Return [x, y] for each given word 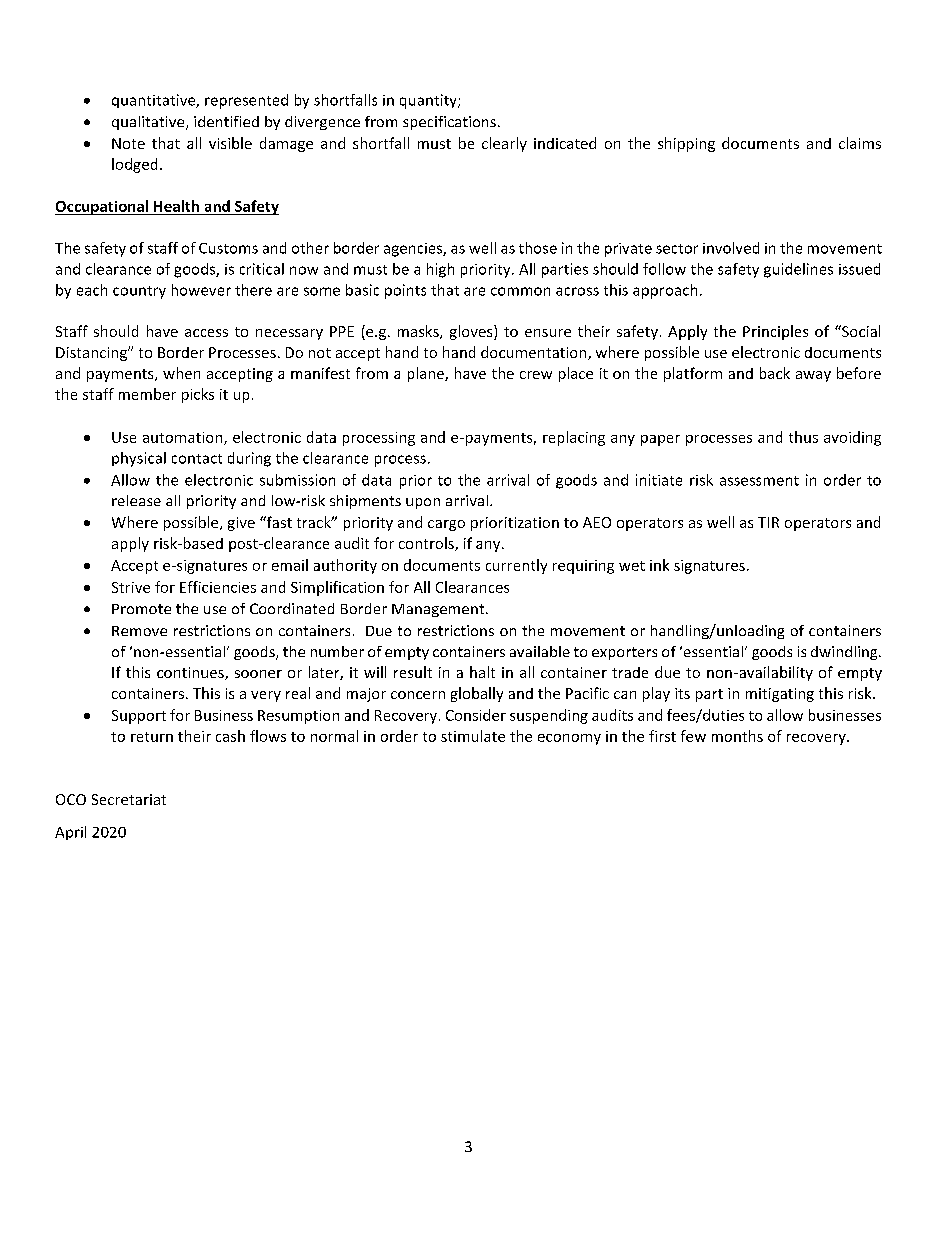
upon [423, 503]
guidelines [798, 270]
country [139, 292]
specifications [449, 123]
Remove [139, 631]
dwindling [845, 653]
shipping [686, 144]
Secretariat [129, 799]
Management [439, 610]
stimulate [473, 736]
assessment [759, 481]
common [520, 291]
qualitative [149, 123]
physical [139, 459]
